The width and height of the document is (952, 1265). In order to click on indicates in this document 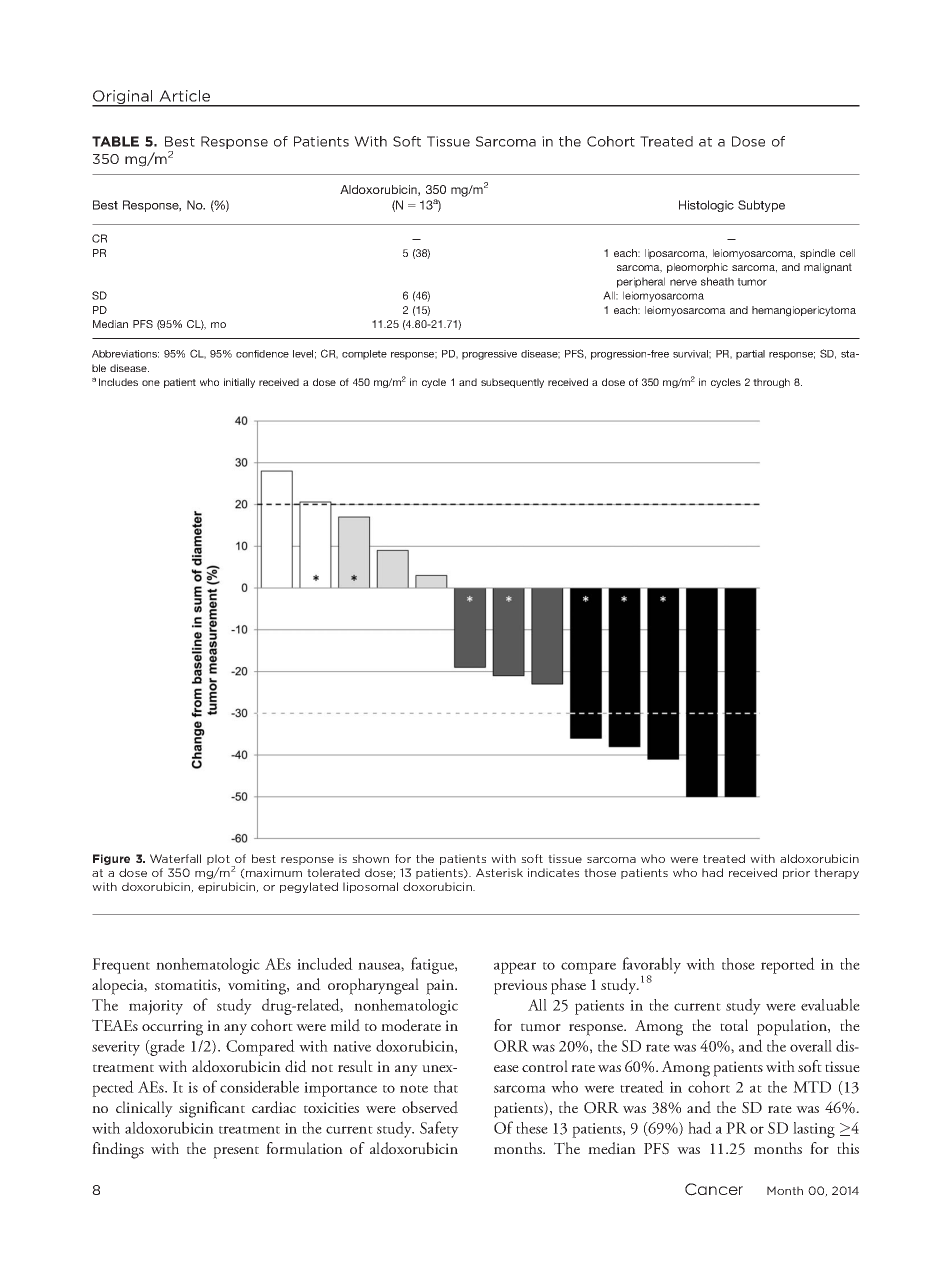, I will do `click(553, 872)`.
